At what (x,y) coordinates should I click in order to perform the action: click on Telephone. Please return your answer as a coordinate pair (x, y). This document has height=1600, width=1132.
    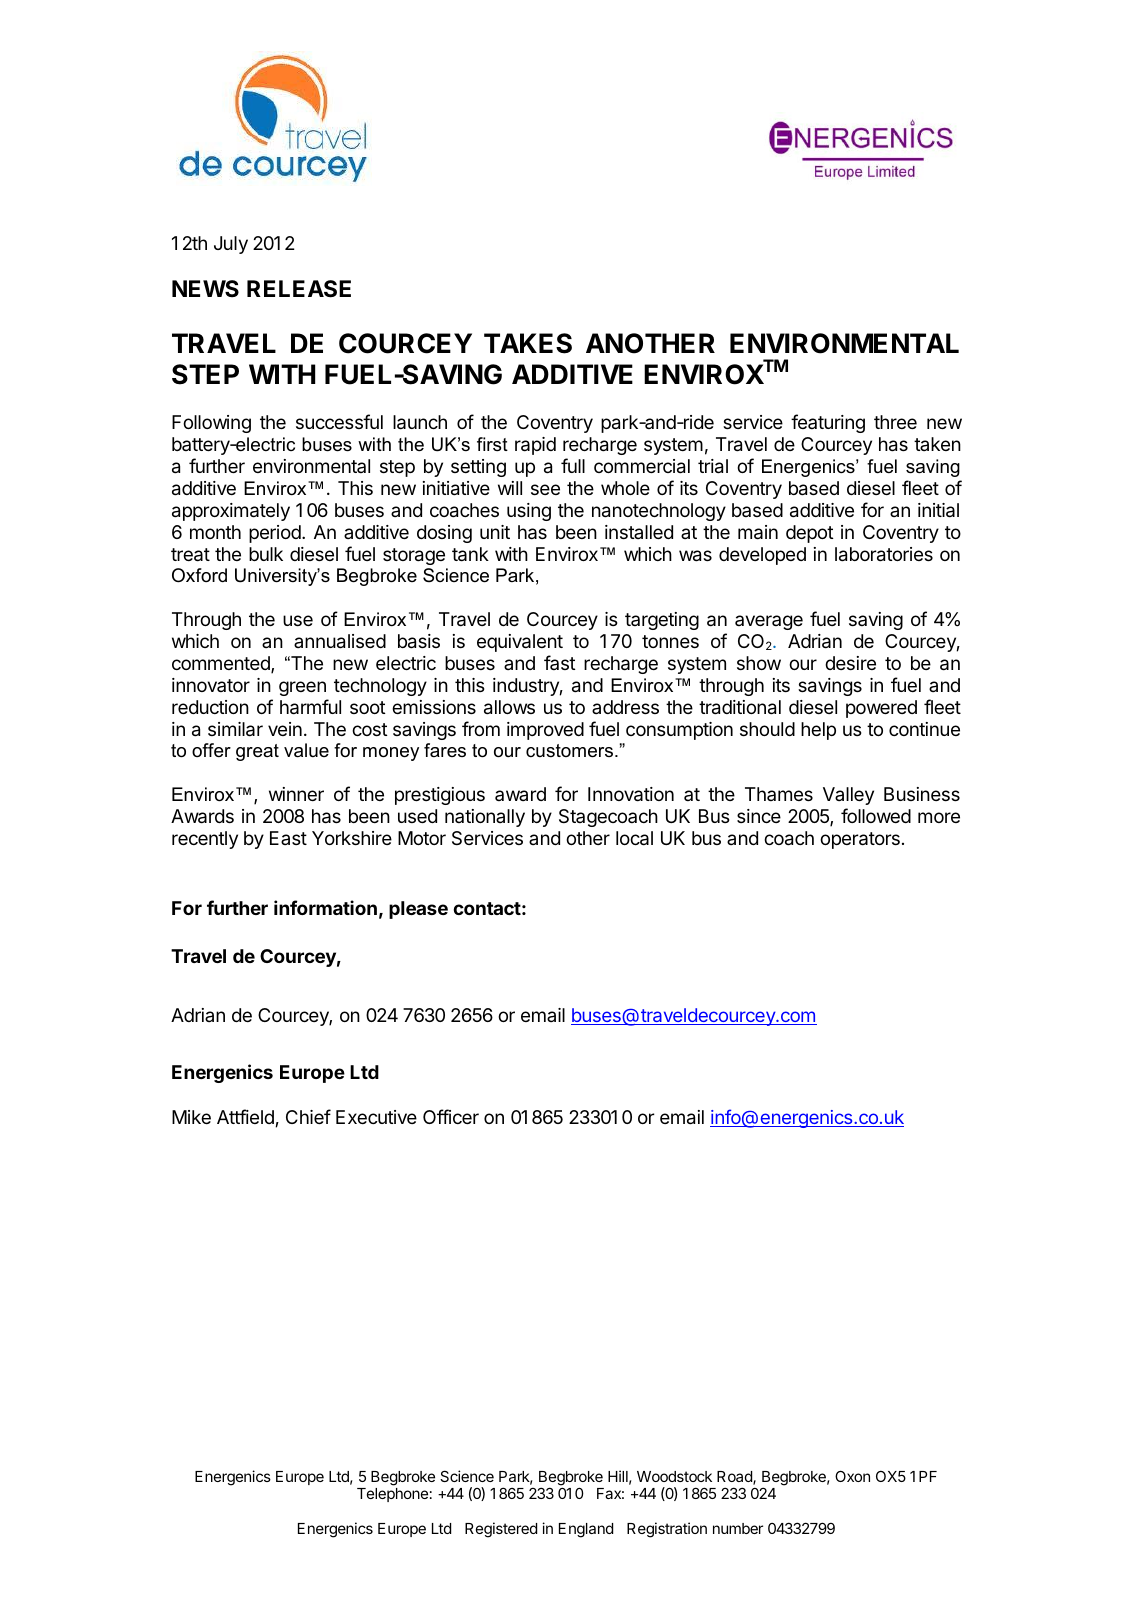
    Looking at the image, I should click on (392, 1495).
